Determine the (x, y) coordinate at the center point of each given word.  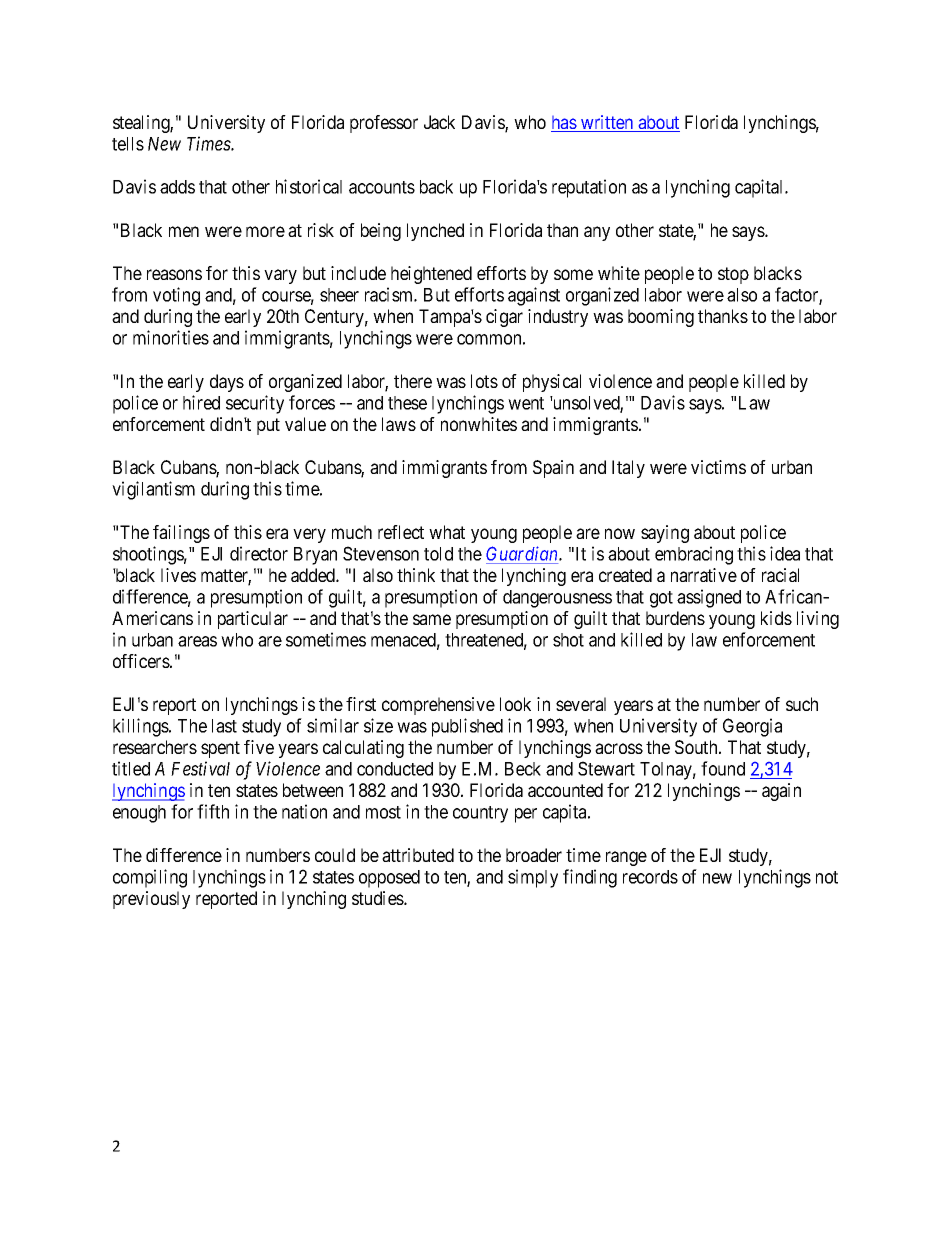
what (447, 532)
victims (718, 467)
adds (177, 187)
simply (533, 878)
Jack (439, 122)
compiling (150, 878)
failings (181, 534)
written (607, 123)
